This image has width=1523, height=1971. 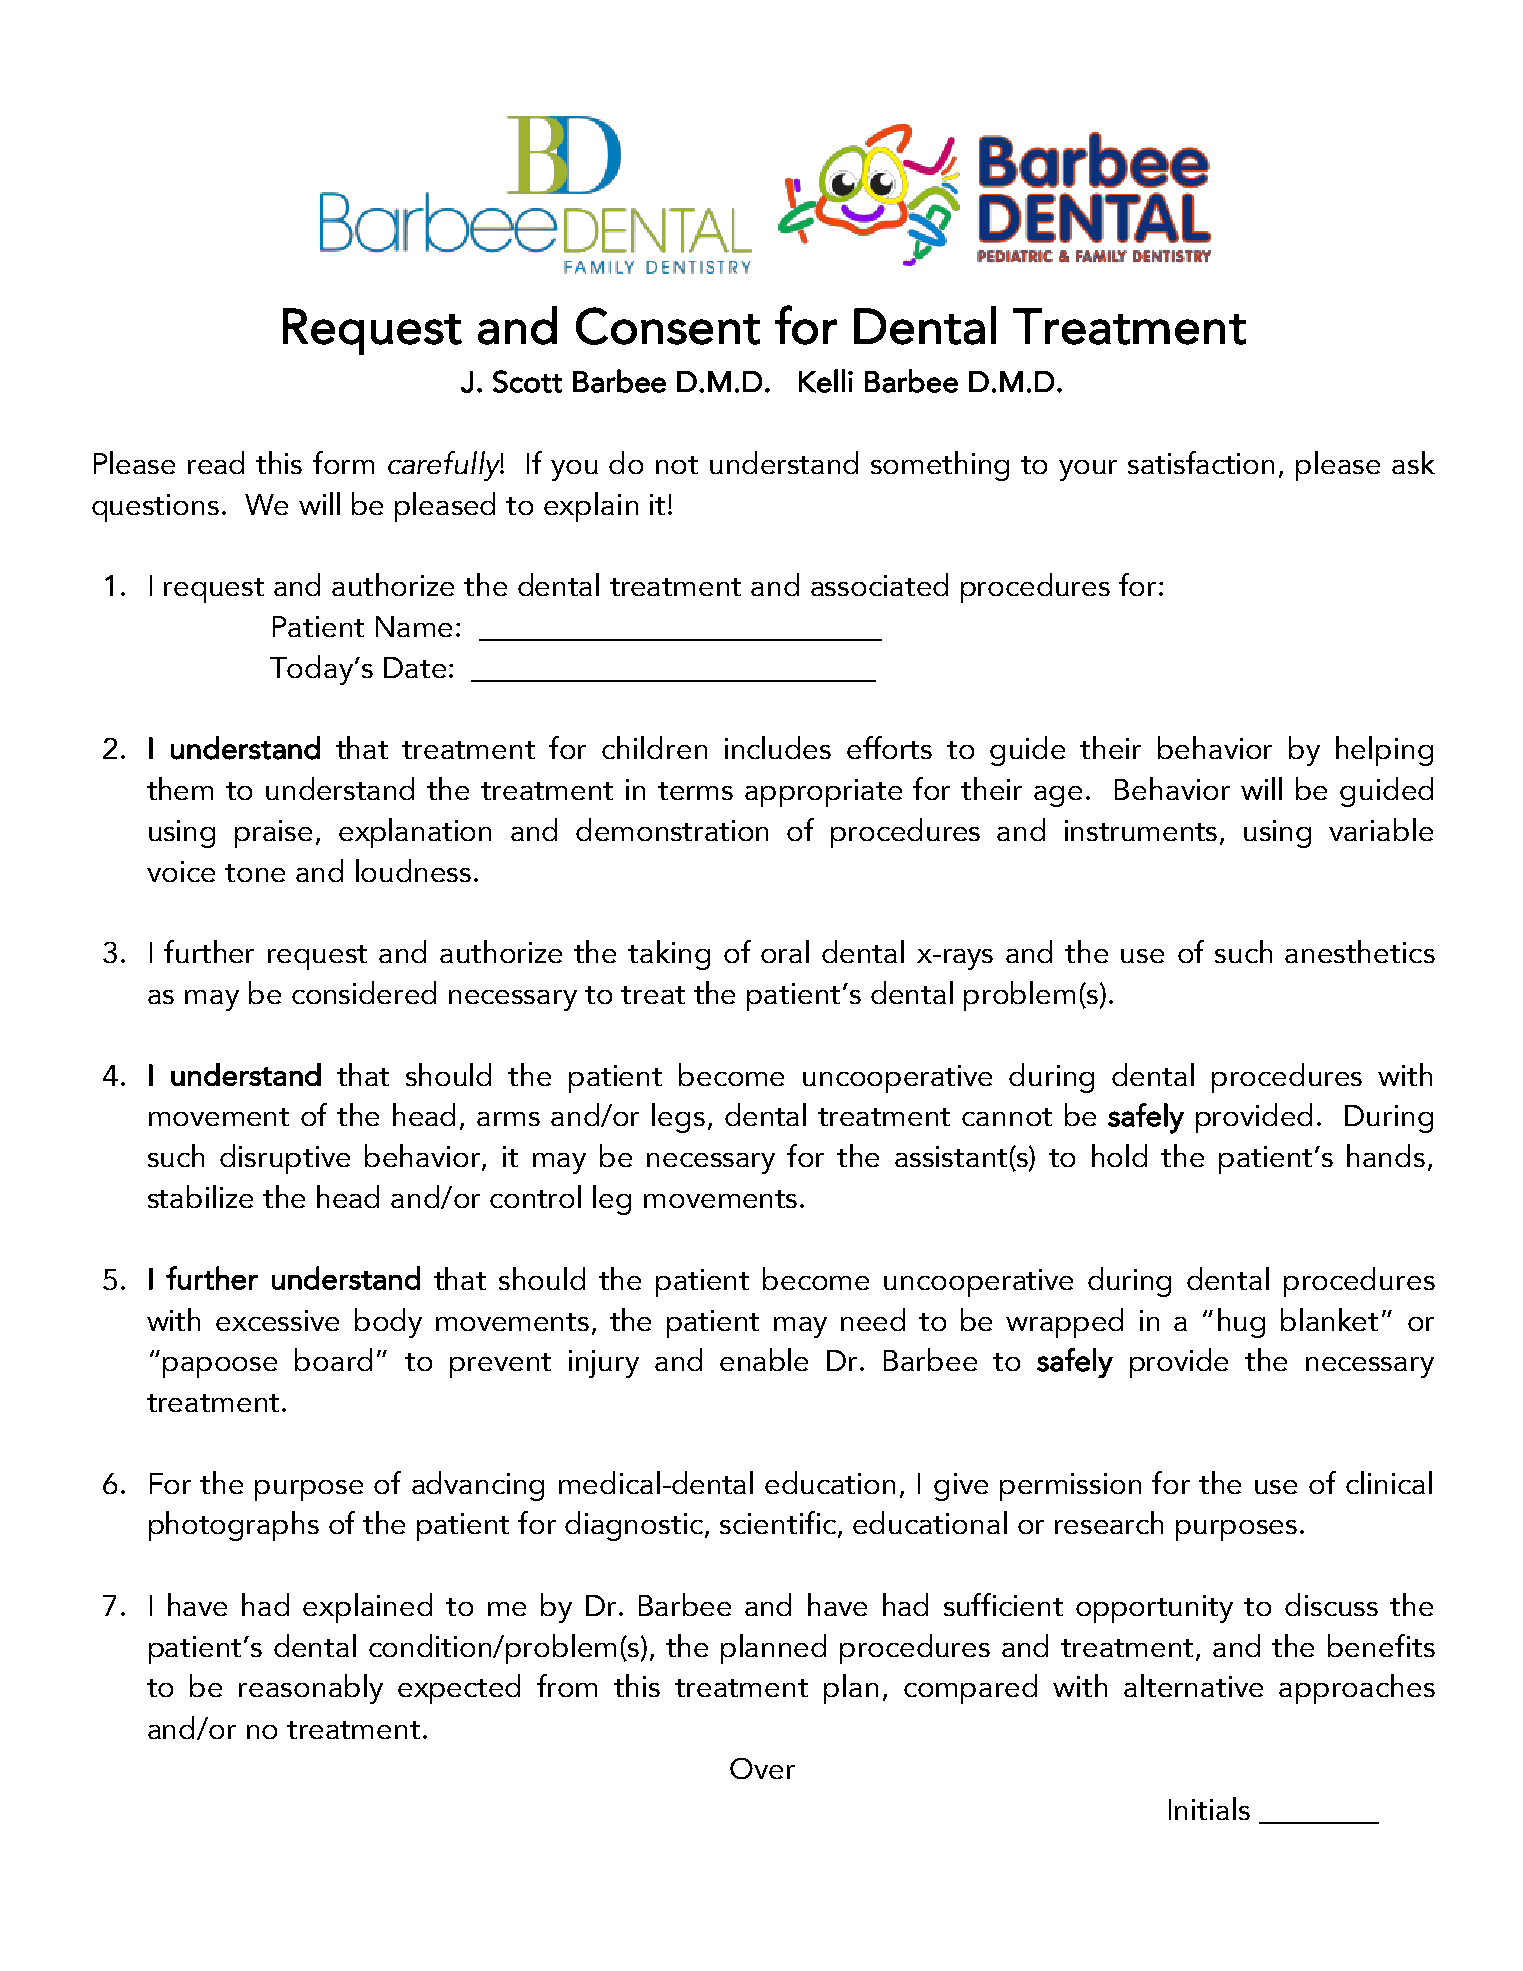 What do you see at coordinates (1241, 1323) in the image?
I see `hug` at bounding box center [1241, 1323].
